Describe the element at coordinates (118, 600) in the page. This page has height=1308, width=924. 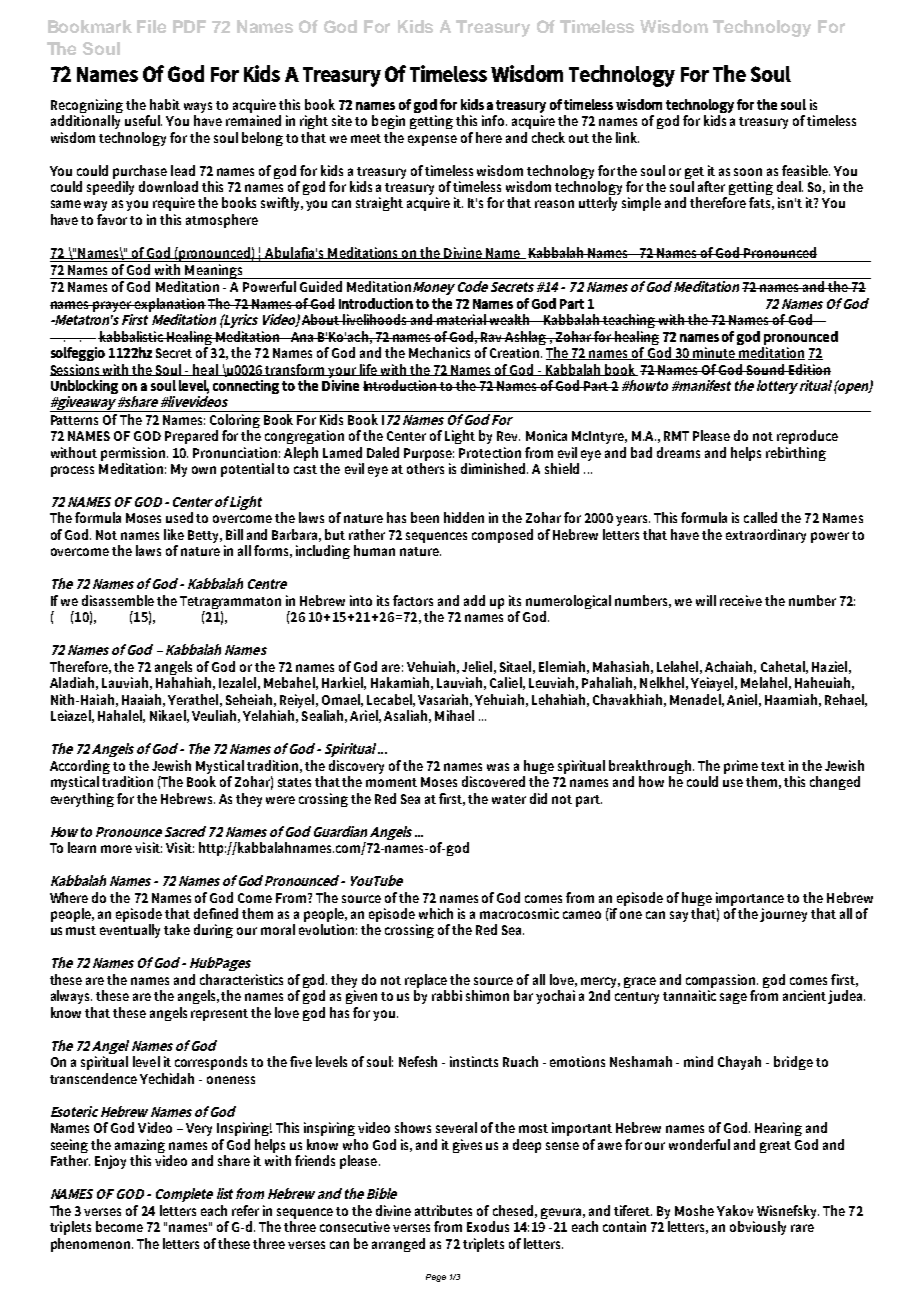
I see `disassemble` at that location.
